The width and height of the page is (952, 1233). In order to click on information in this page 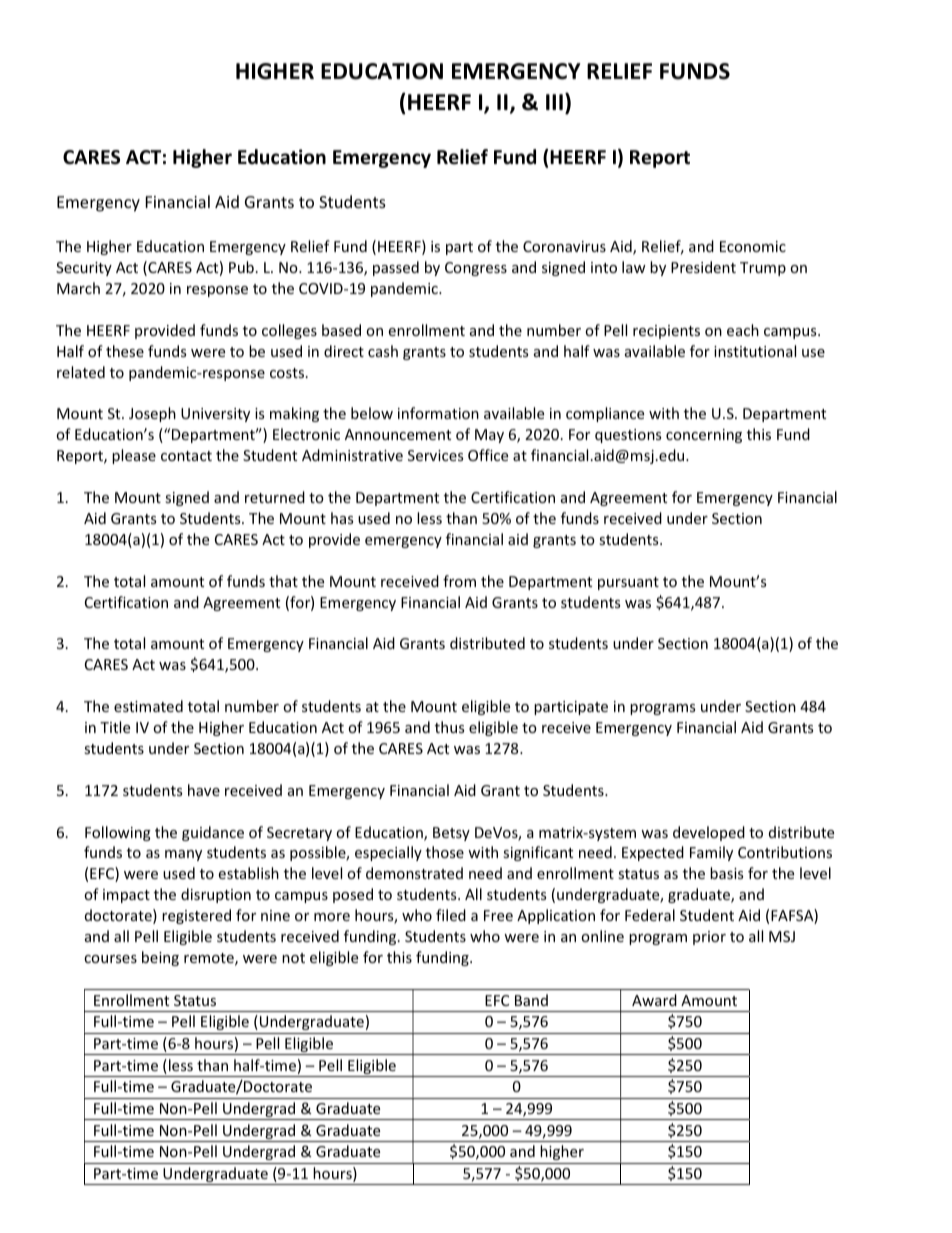, I will do `click(438, 413)`.
